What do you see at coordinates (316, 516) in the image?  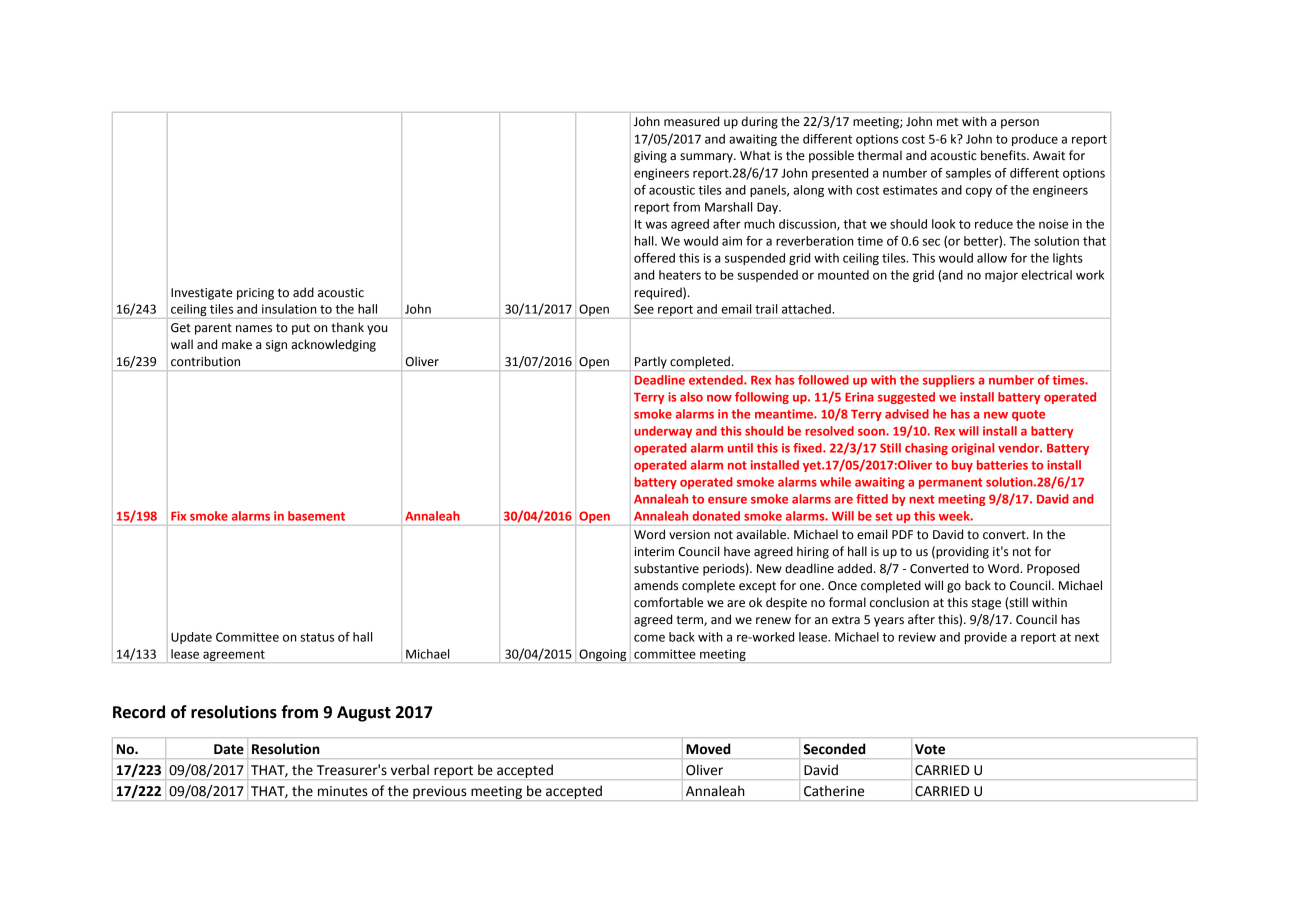 I see `basement` at bounding box center [316, 516].
